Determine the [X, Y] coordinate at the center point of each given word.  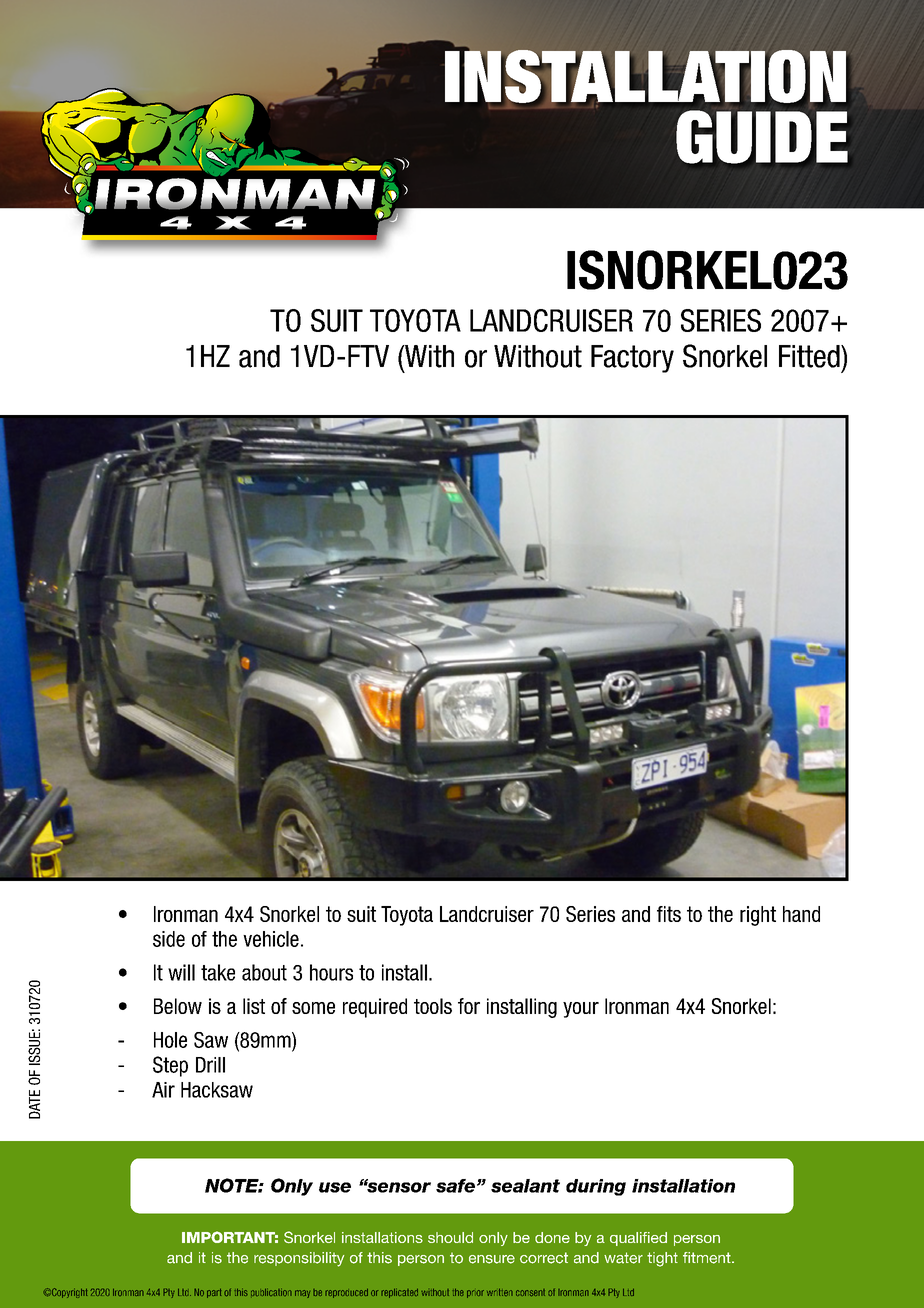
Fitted [810, 356]
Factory [632, 359]
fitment [708, 1258]
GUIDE [762, 137]
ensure [492, 1259]
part [214, 1293]
